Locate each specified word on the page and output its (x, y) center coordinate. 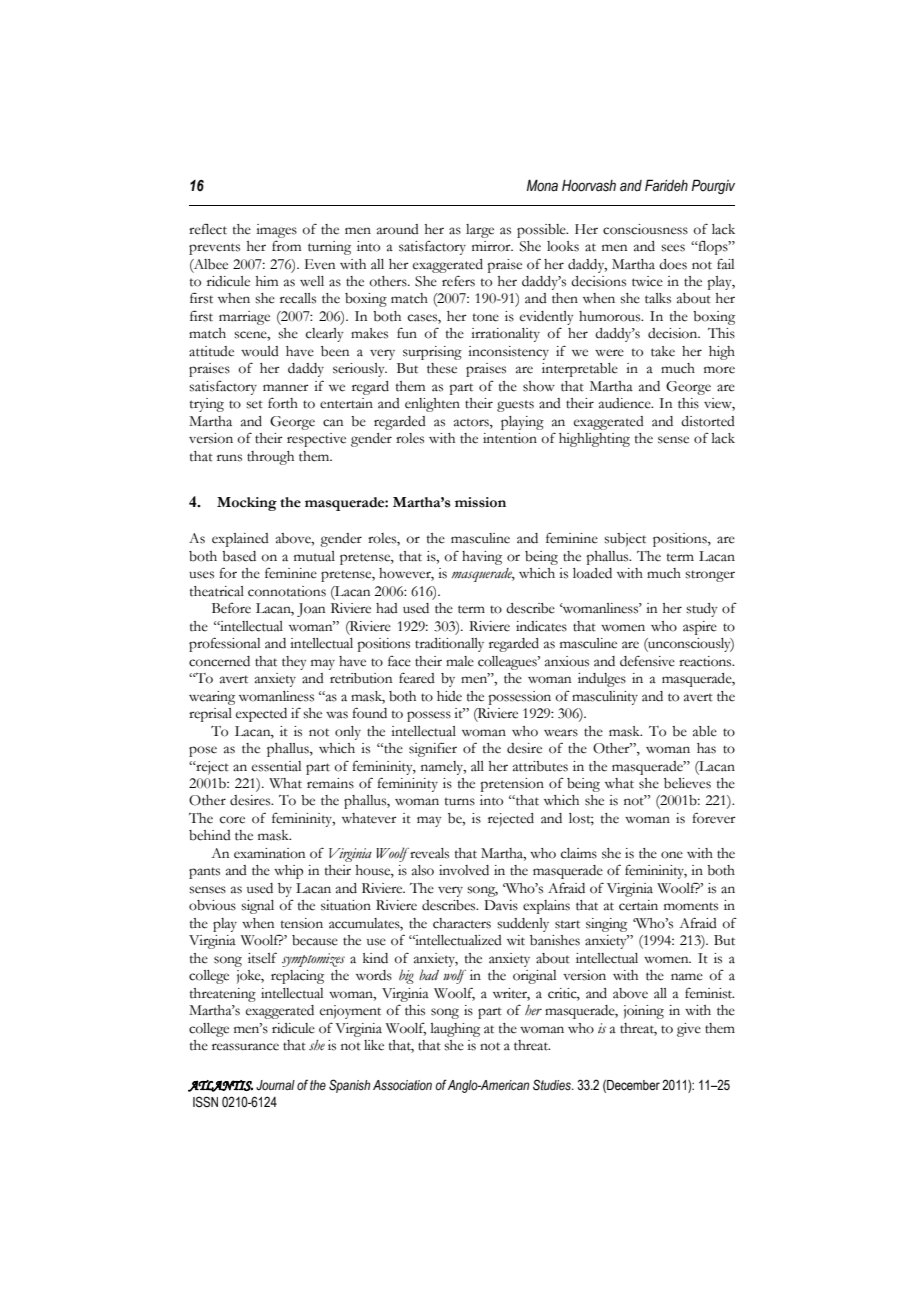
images (276, 231)
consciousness (645, 229)
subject (625, 540)
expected (261, 715)
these (442, 368)
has (706, 748)
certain (638, 905)
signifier (433, 749)
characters (462, 923)
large (480, 231)
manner (286, 388)
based (239, 556)
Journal (275, 1085)
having (482, 558)
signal (257, 907)
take (663, 351)
